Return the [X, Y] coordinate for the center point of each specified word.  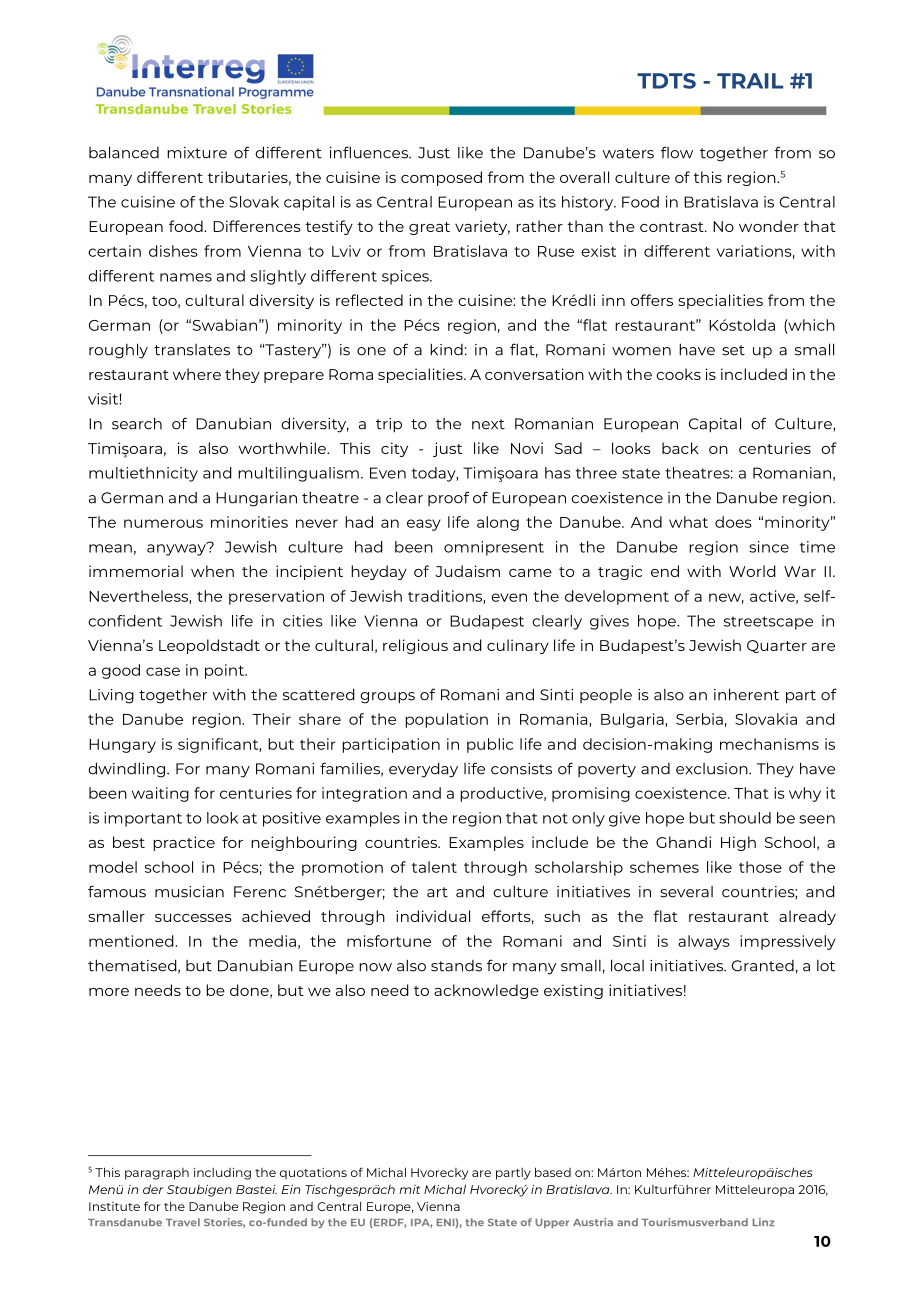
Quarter [777, 646]
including [222, 1174]
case [163, 671]
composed [441, 178]
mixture [197, 153]
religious [415, 646]
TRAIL [750, 81]
